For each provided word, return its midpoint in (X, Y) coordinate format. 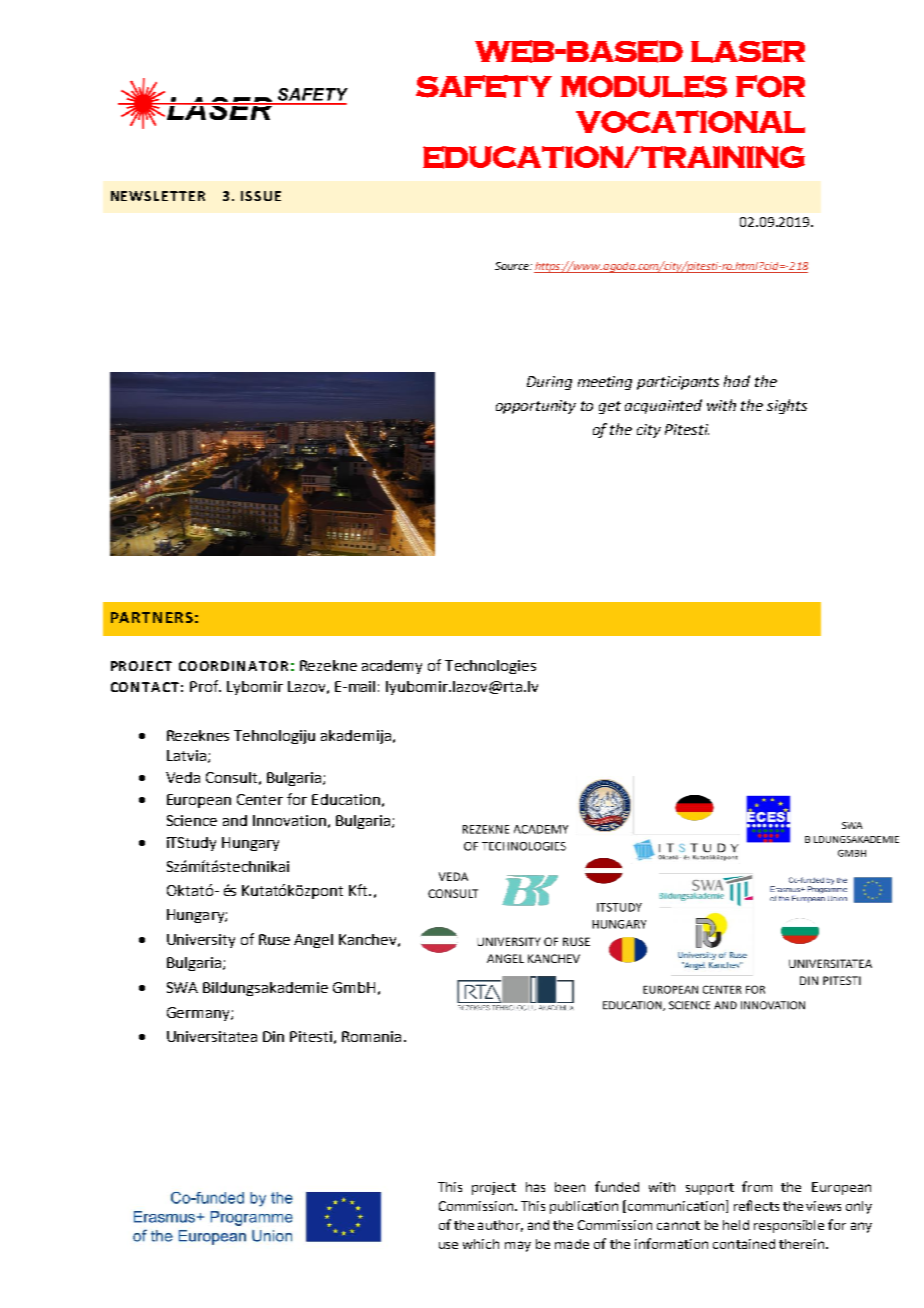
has (535, 1187)
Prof (205, 686)
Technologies (490, 667)
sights (787, 406)
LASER (748, 51)
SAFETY (484, 86)
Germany (199, 1014)
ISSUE (261, 196)
